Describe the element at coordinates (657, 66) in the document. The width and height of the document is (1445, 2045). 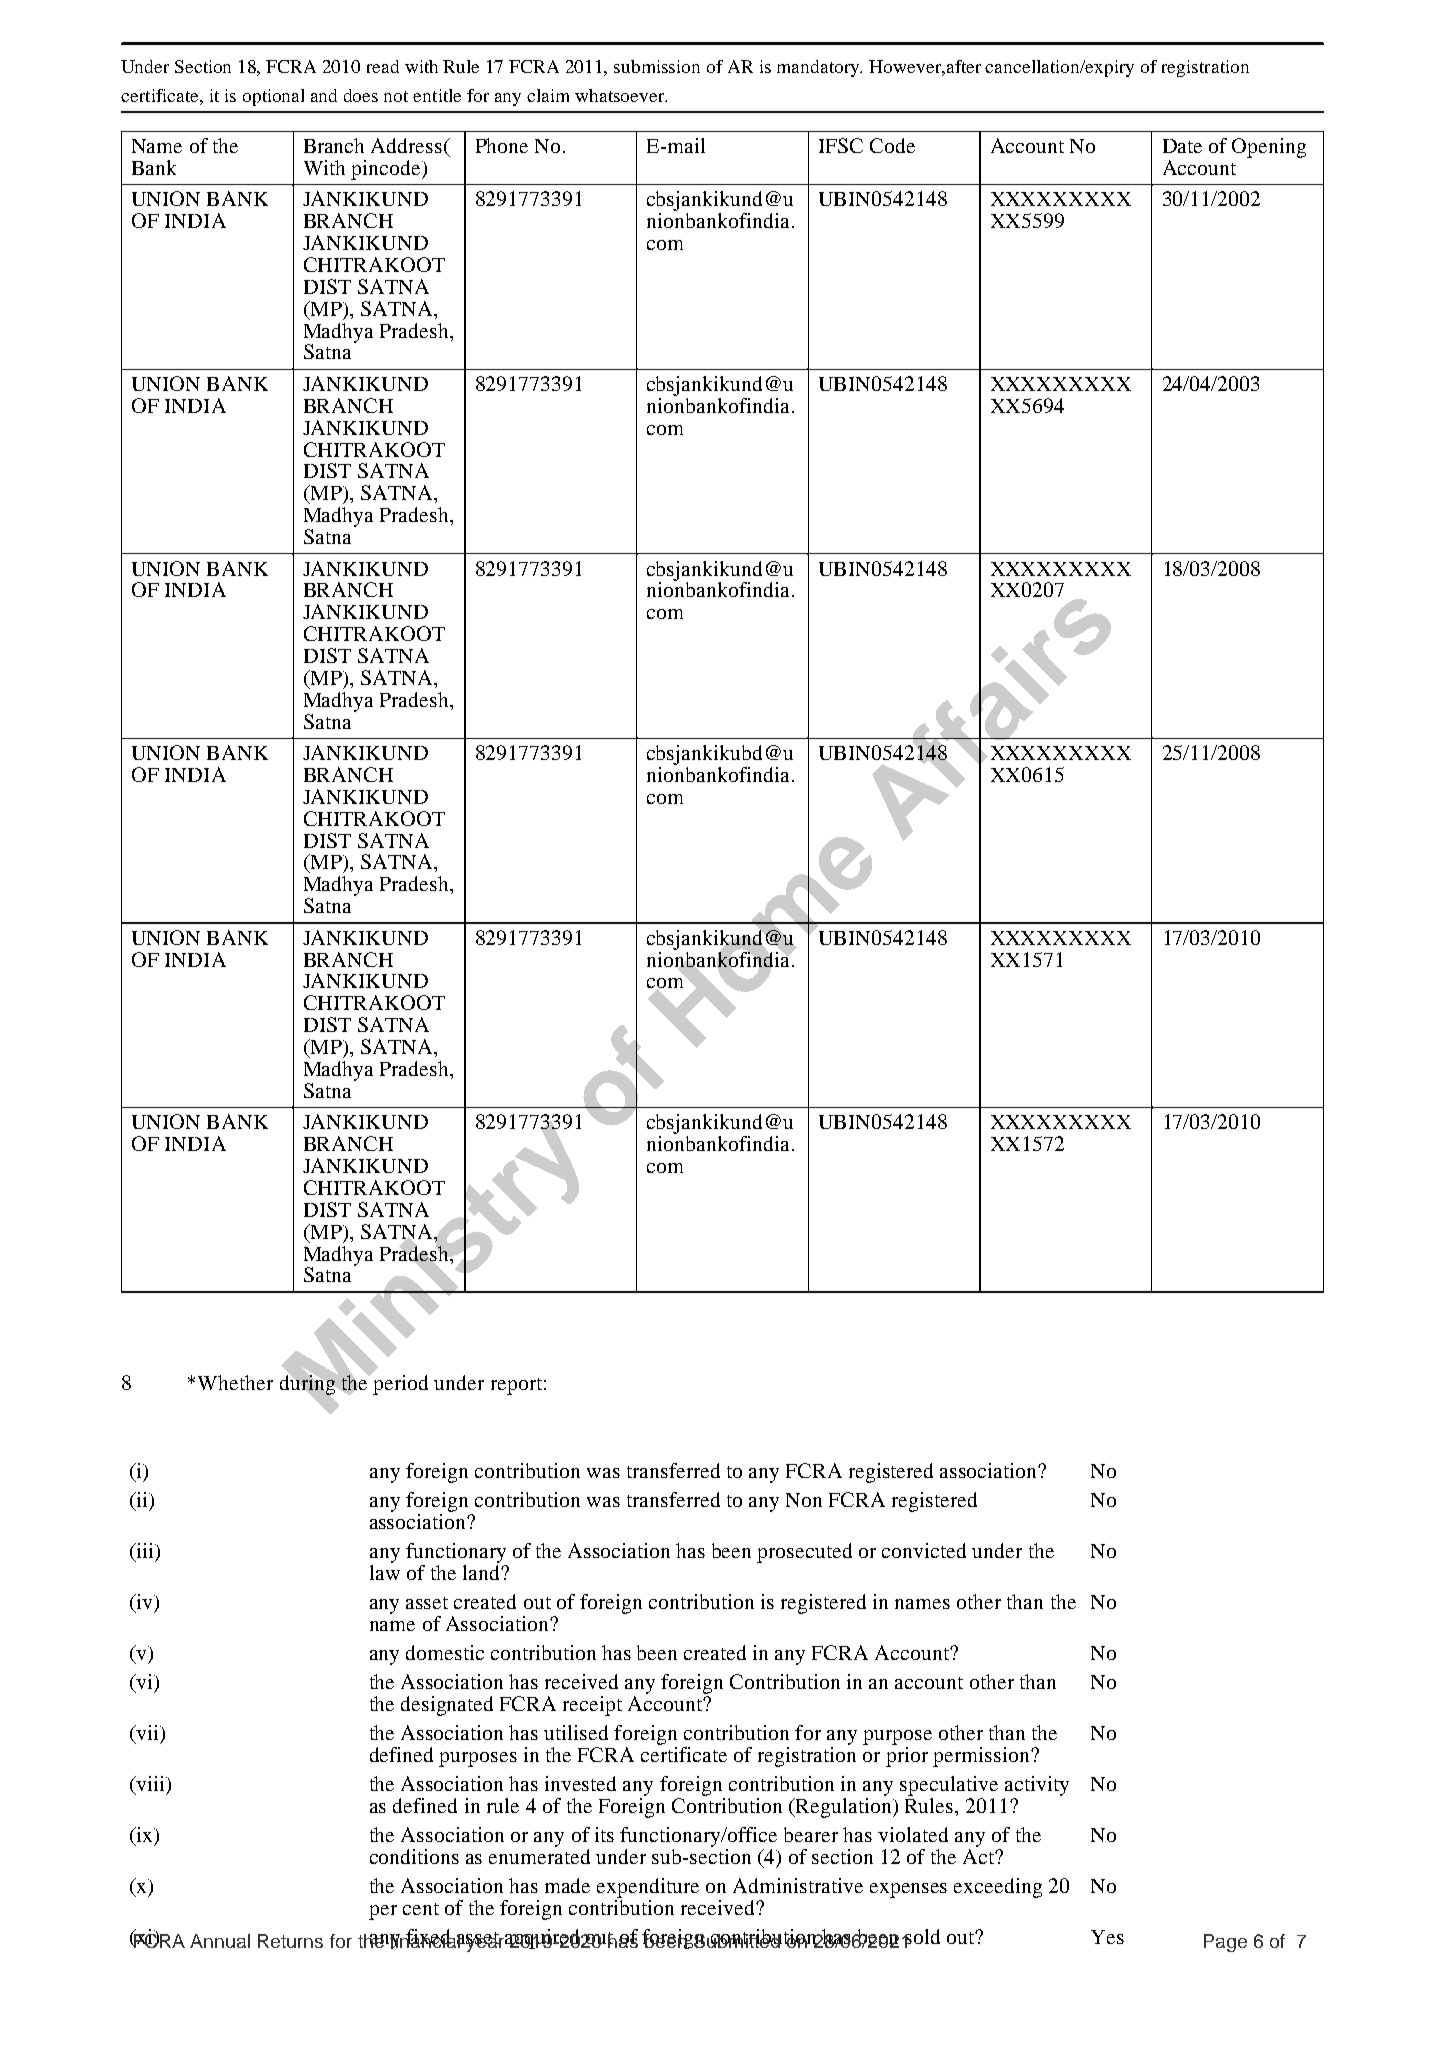
I see `submission` at that location.
